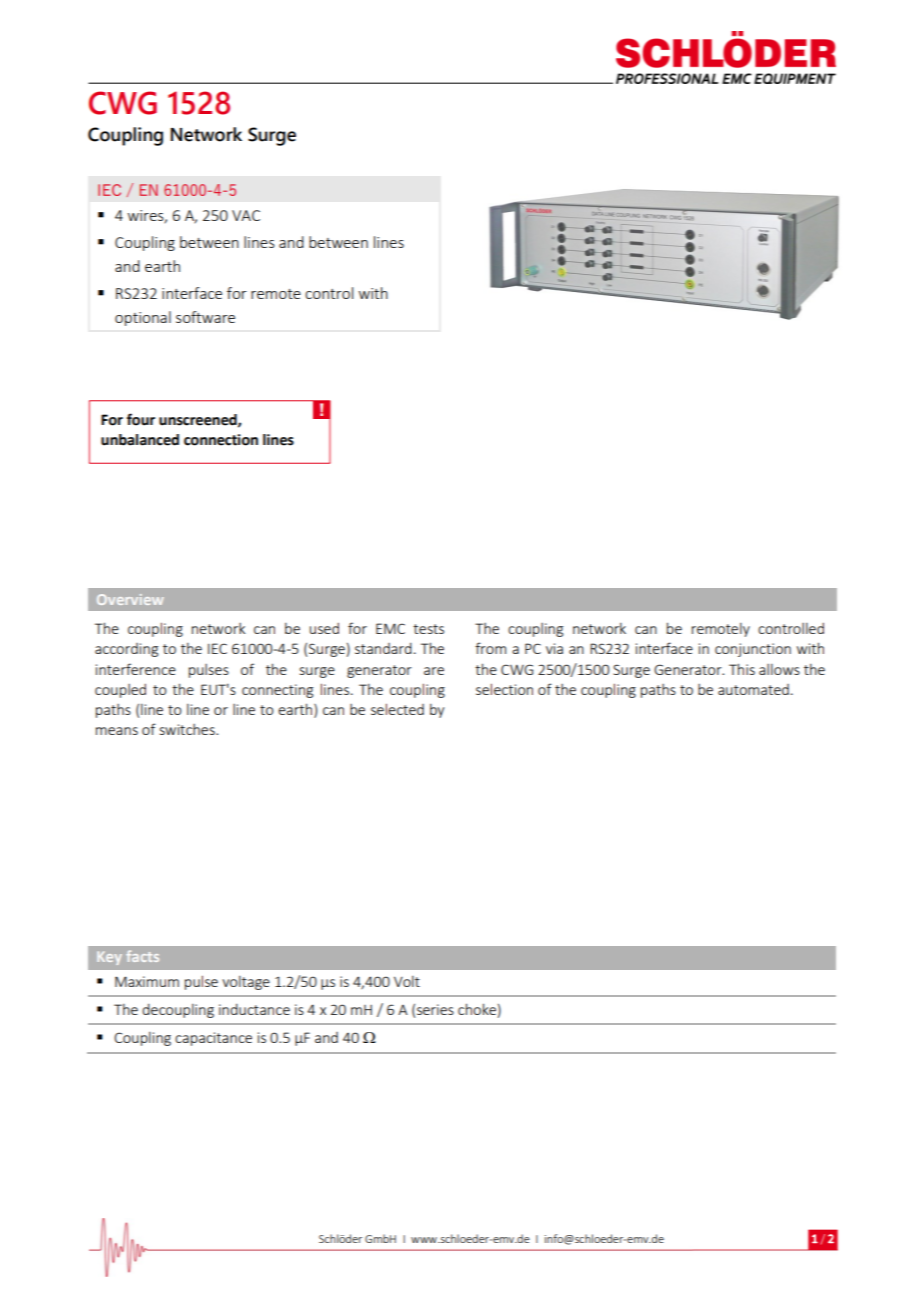  Describe the element at coordinates (435, 1009) in the image. I see `series` at that location.
